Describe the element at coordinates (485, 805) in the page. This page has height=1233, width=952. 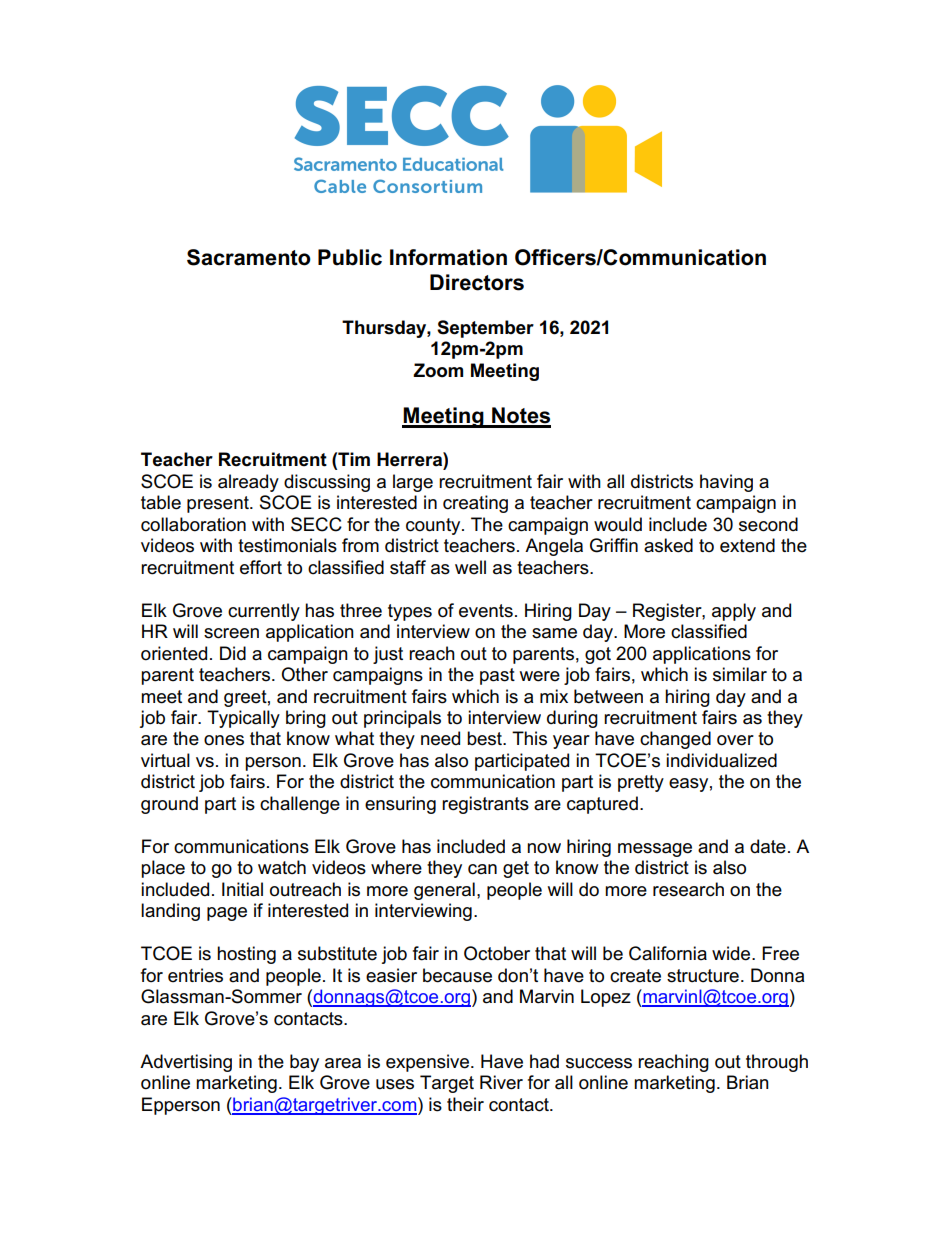
I see `registrants` at that location.
